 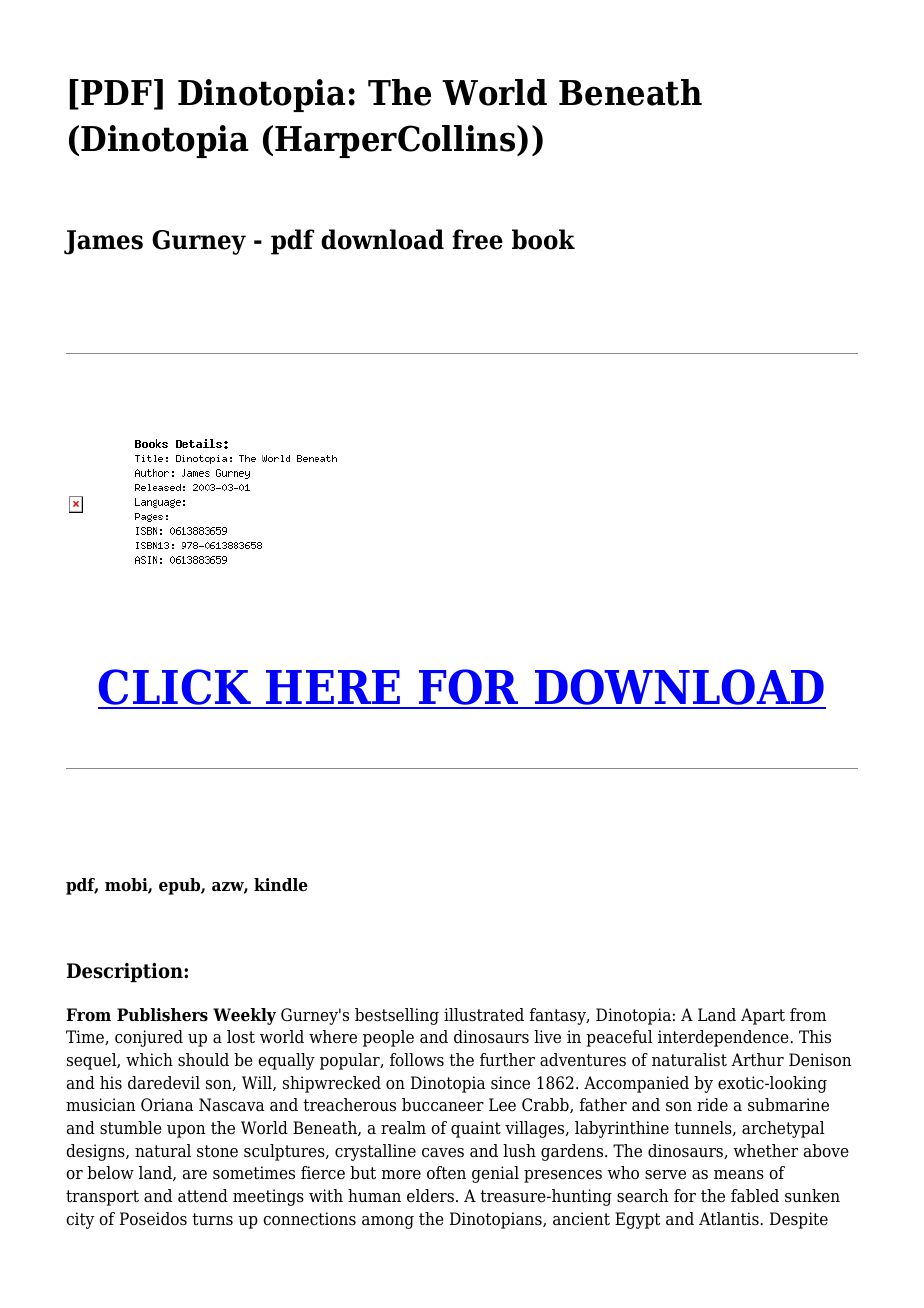 I want to click on caves, so click(x=443, y=1153).
